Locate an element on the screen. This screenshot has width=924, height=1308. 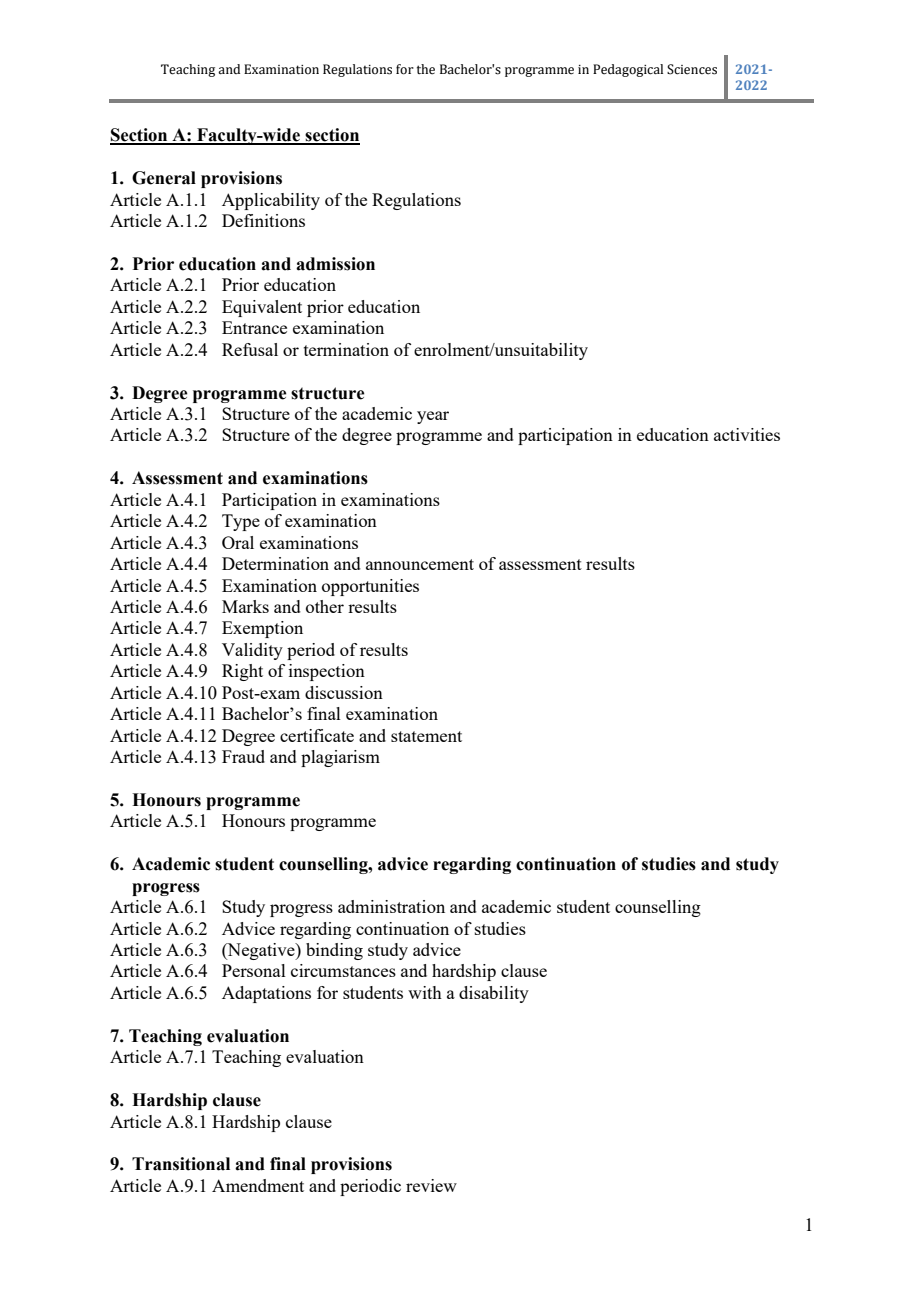
year is located at coordinates (433, 417).
